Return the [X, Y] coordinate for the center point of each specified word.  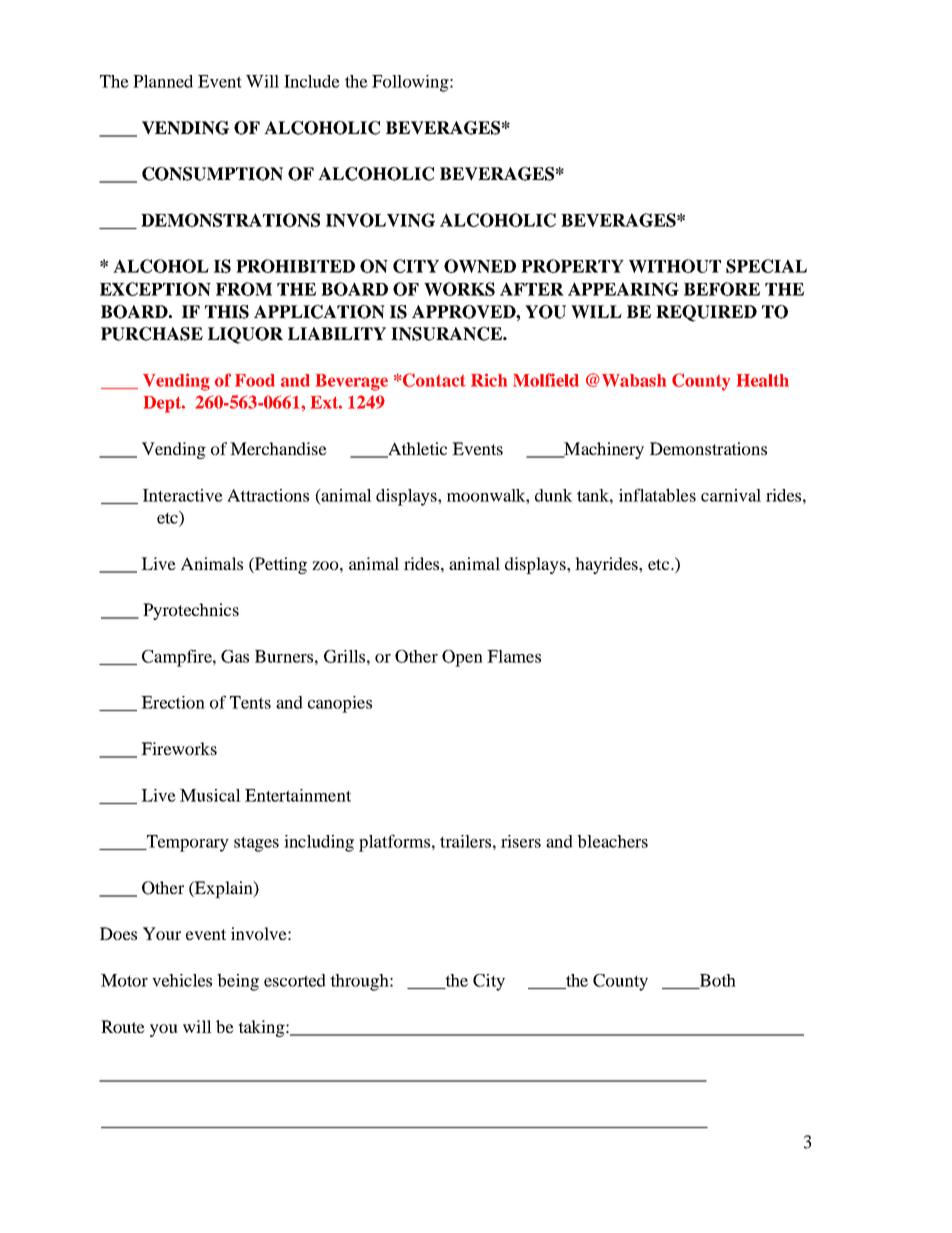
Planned [163, 81]
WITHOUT [675, 266]
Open [462, 658]
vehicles [182, 980]
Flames [514, 656]
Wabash [634, 380]
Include [312, 81]
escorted [295, 980]
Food [255, 380]
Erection [173, 702]
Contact [433, 380]
